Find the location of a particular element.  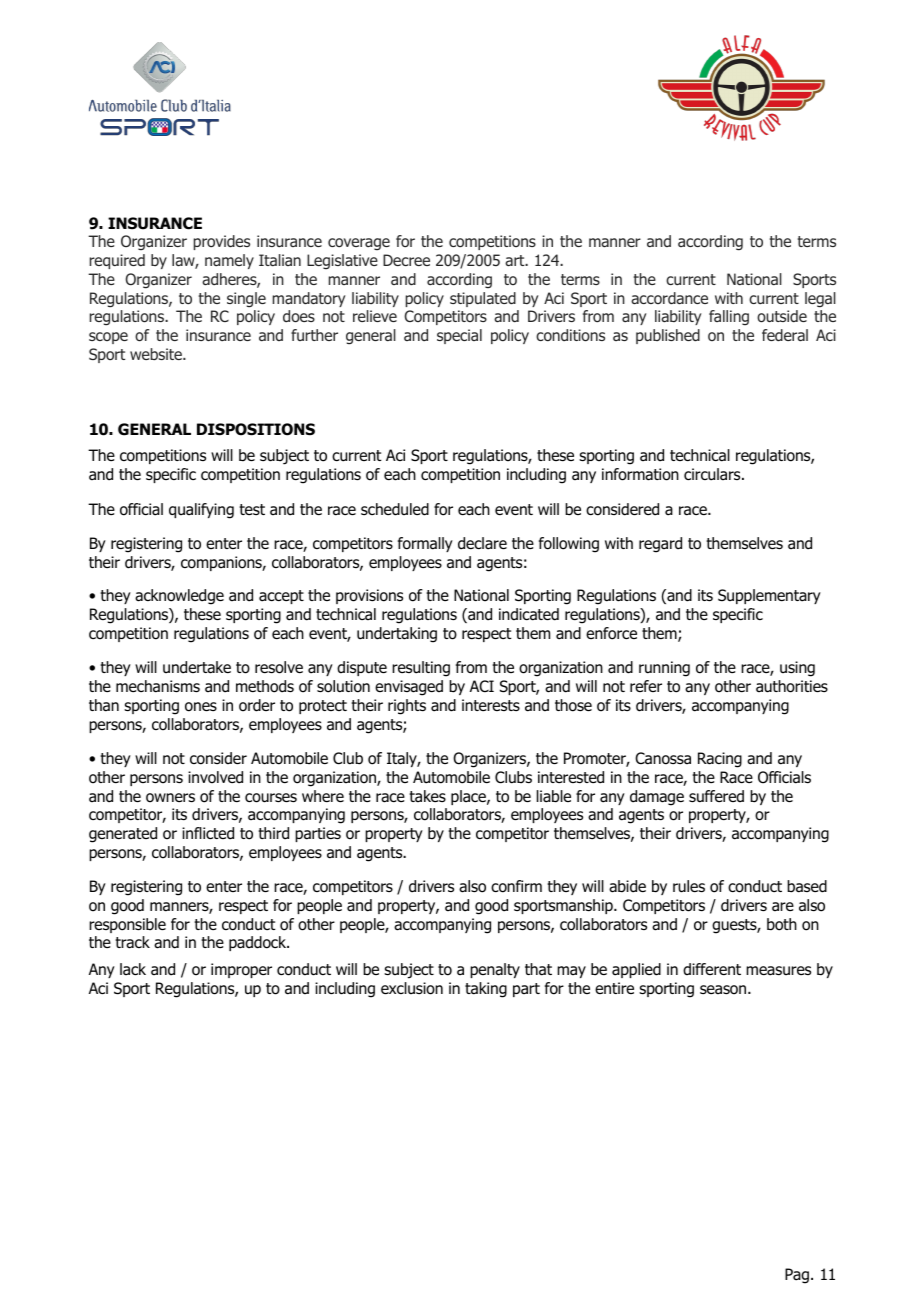

undertake is located at coordinates (197, 667).
